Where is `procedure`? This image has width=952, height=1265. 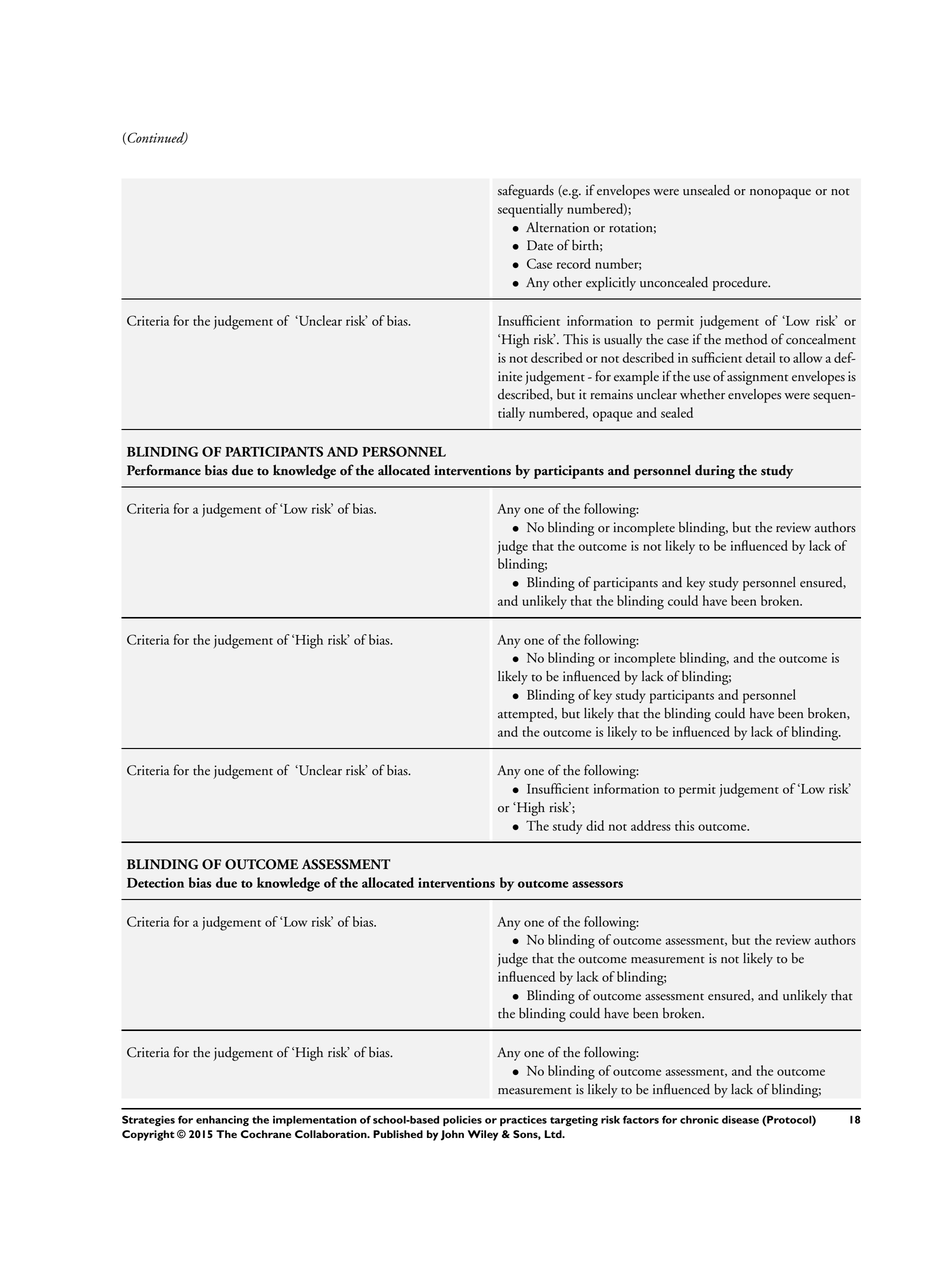 procedure is located at coordinates (741, 284).
